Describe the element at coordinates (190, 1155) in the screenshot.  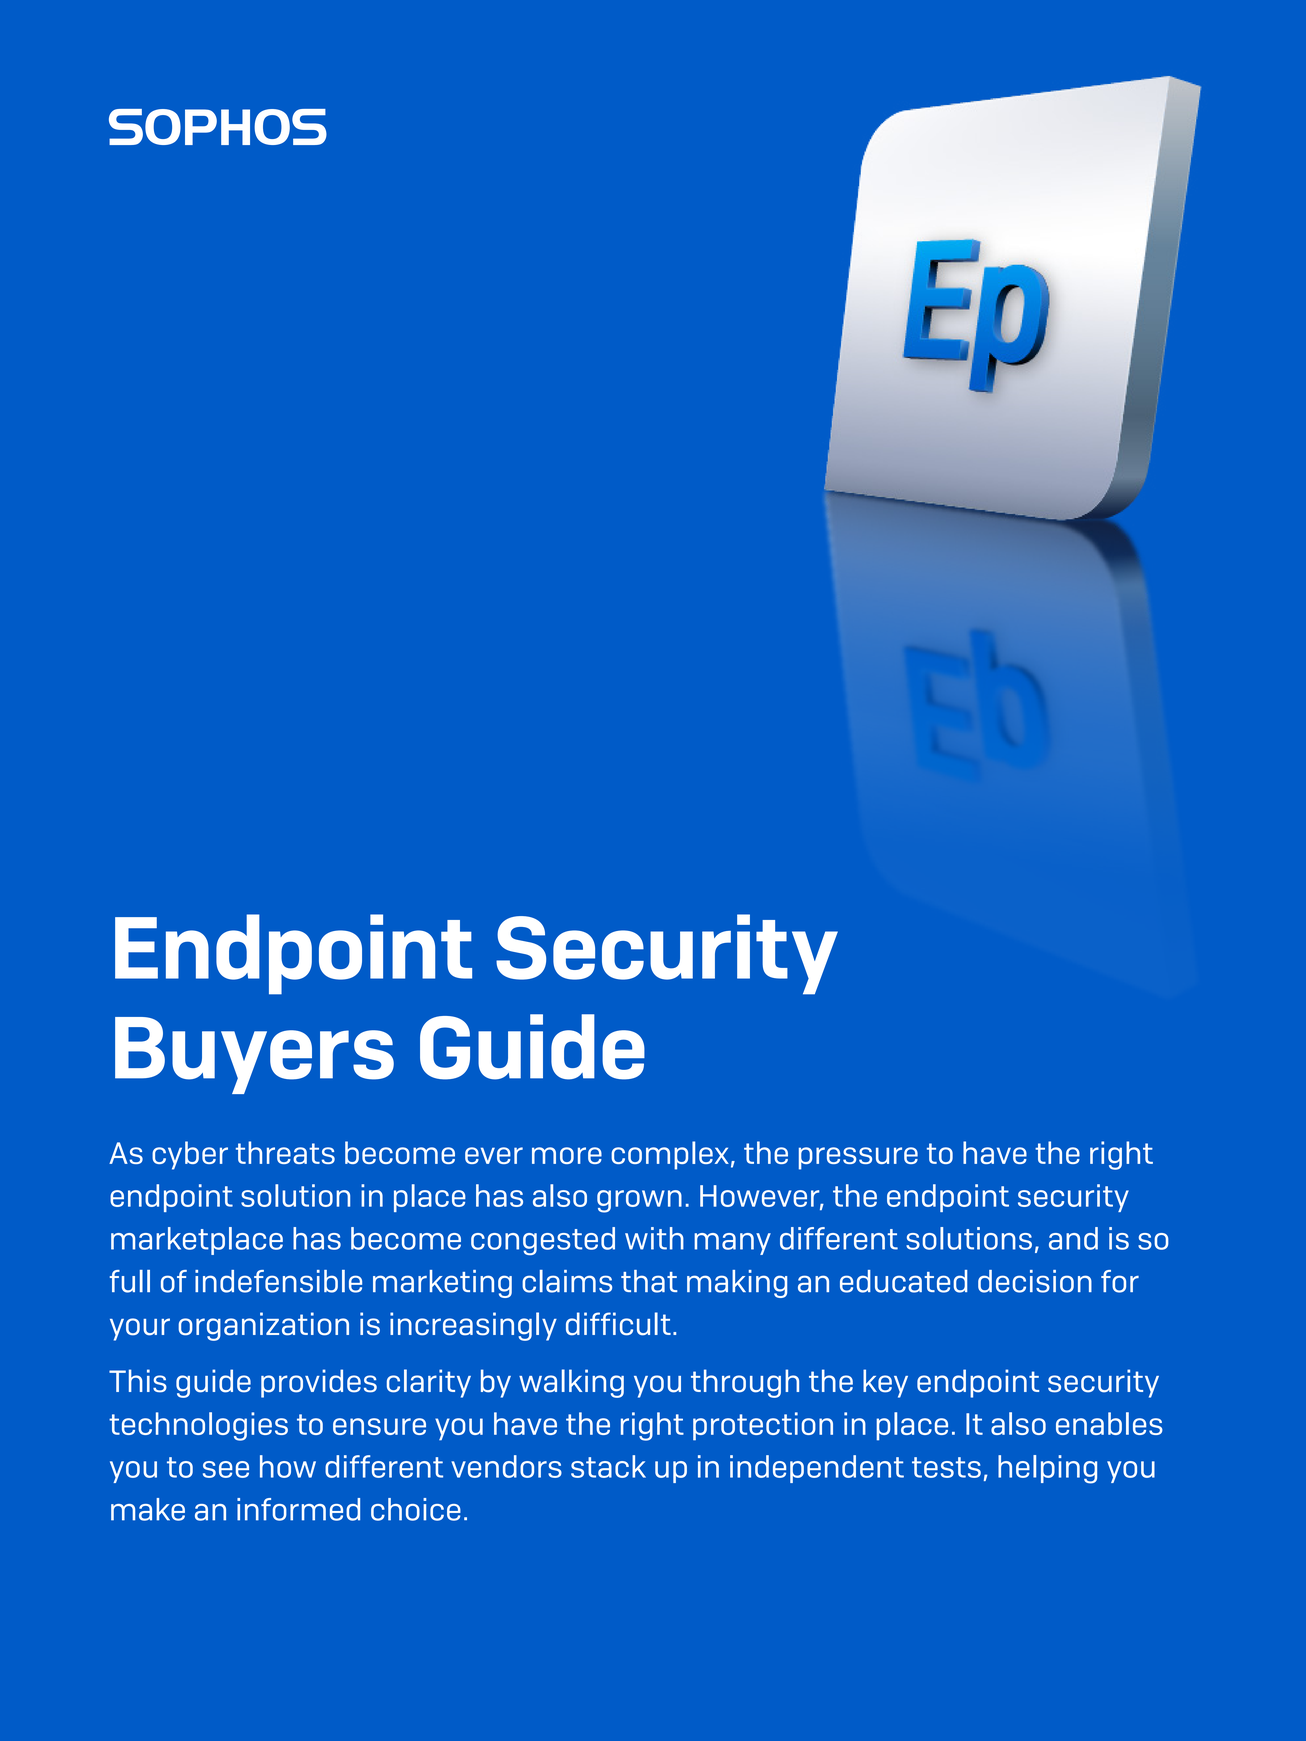
I see `cyber` at that location.
